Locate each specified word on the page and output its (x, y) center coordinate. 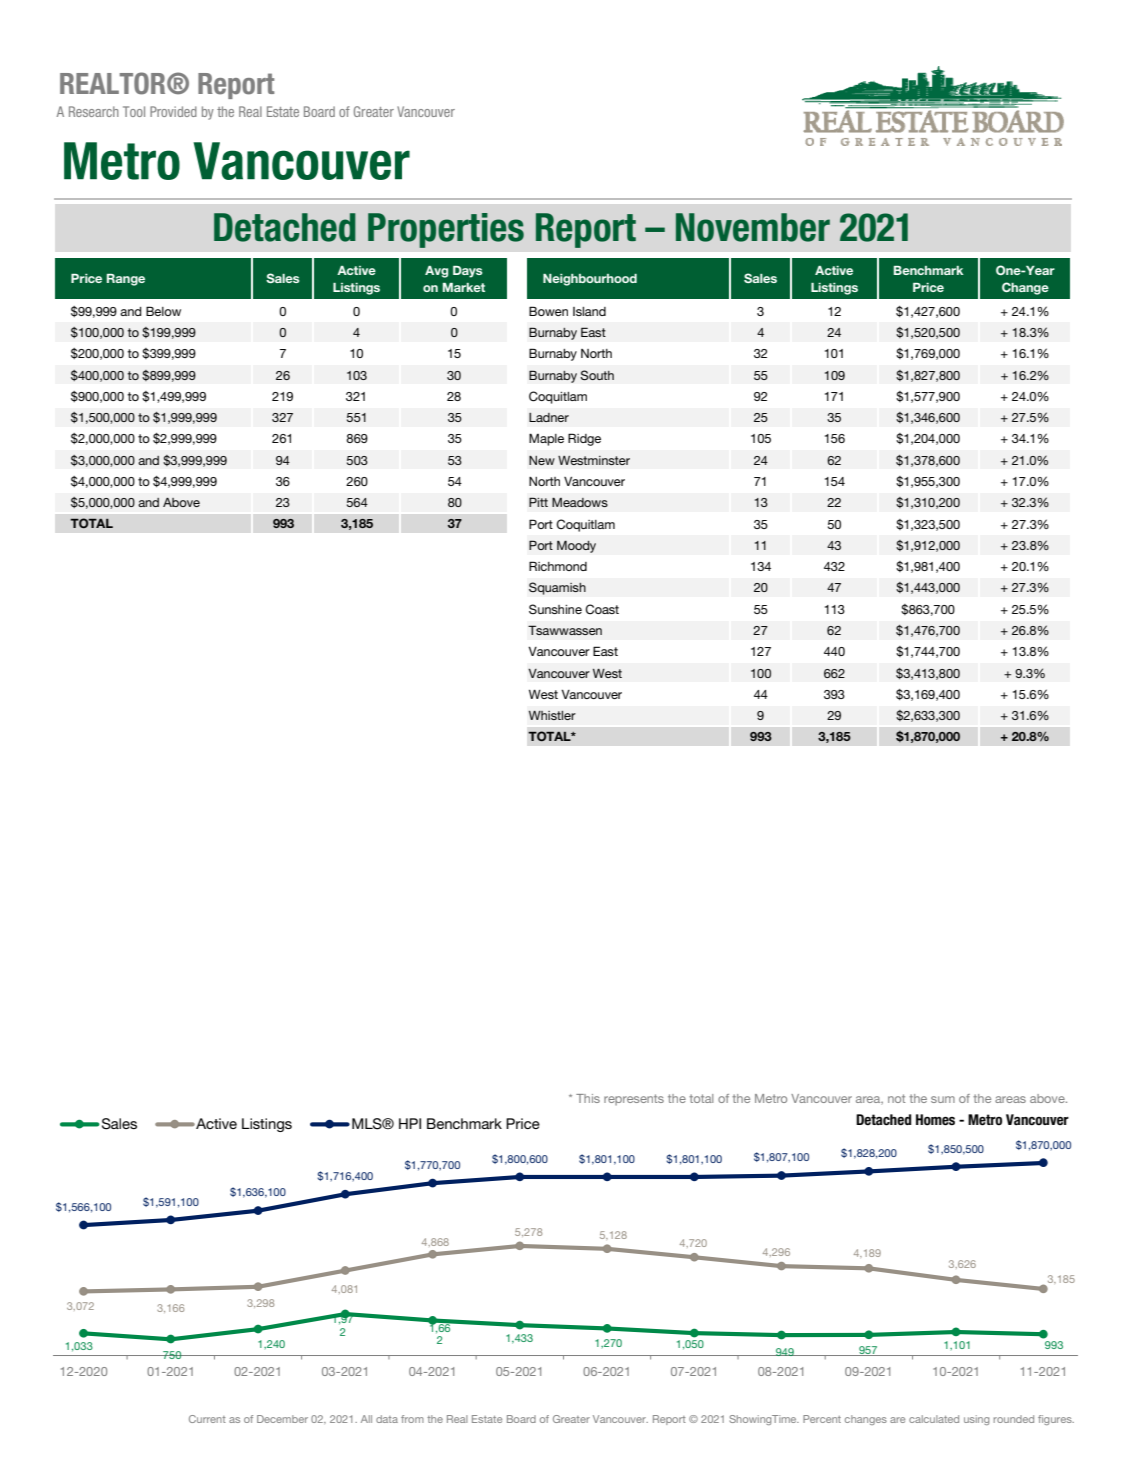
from (412, 1419)
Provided (173, 111)
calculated (934, 1419)
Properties (446, 230)
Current (207, 1419)
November (753, 227)
